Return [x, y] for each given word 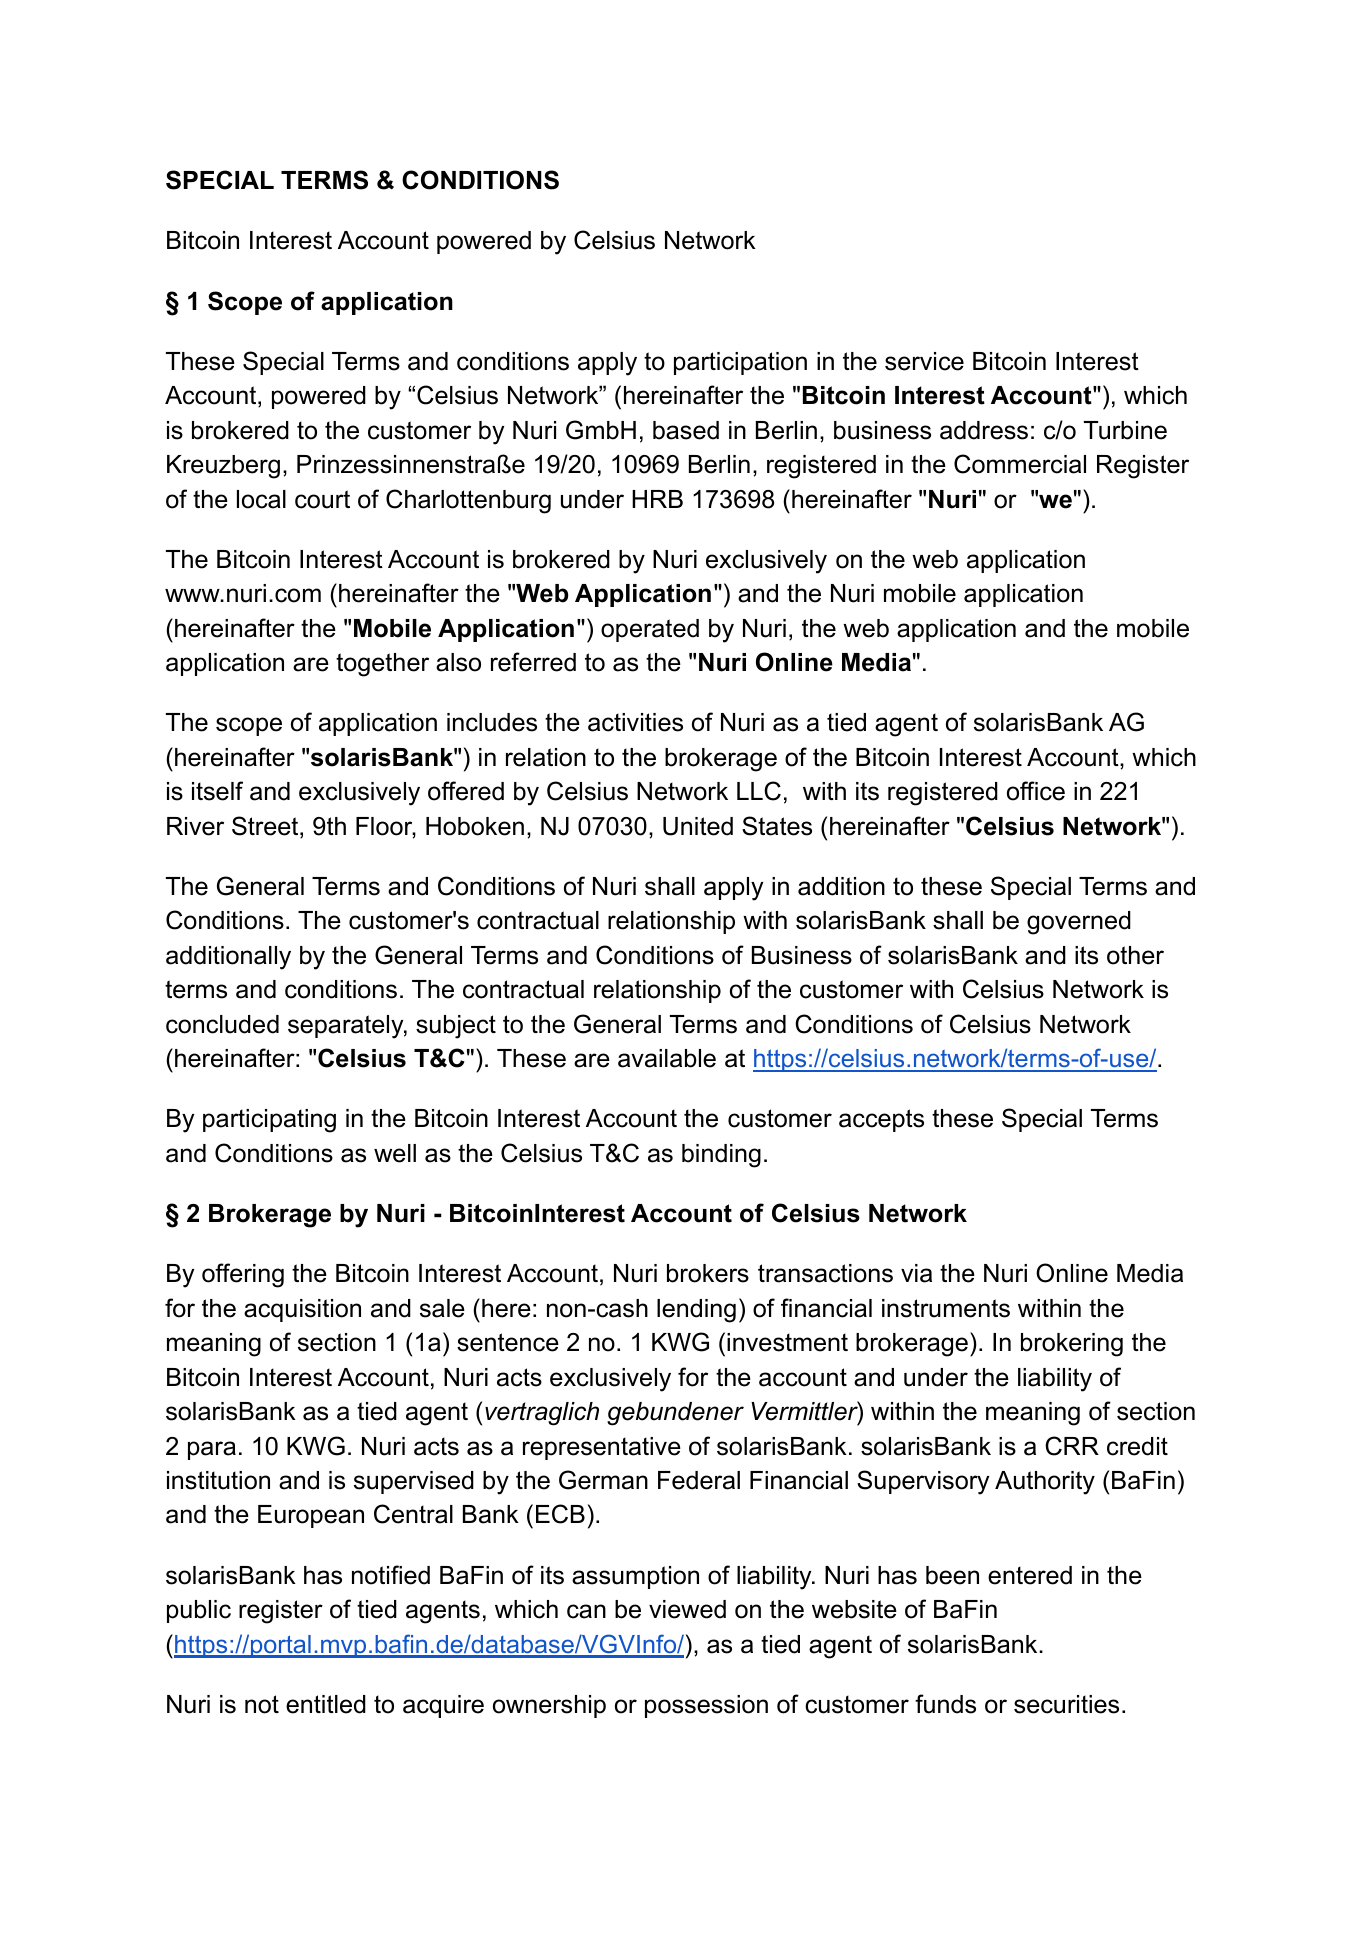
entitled [326, 1704]
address [984, 430]
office [1036, 791]
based [686, 430]
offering [243, 1275]
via [916, 1273]
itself [217, 791]
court [322, 499]
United [698, 826]
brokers [708, 1273]
